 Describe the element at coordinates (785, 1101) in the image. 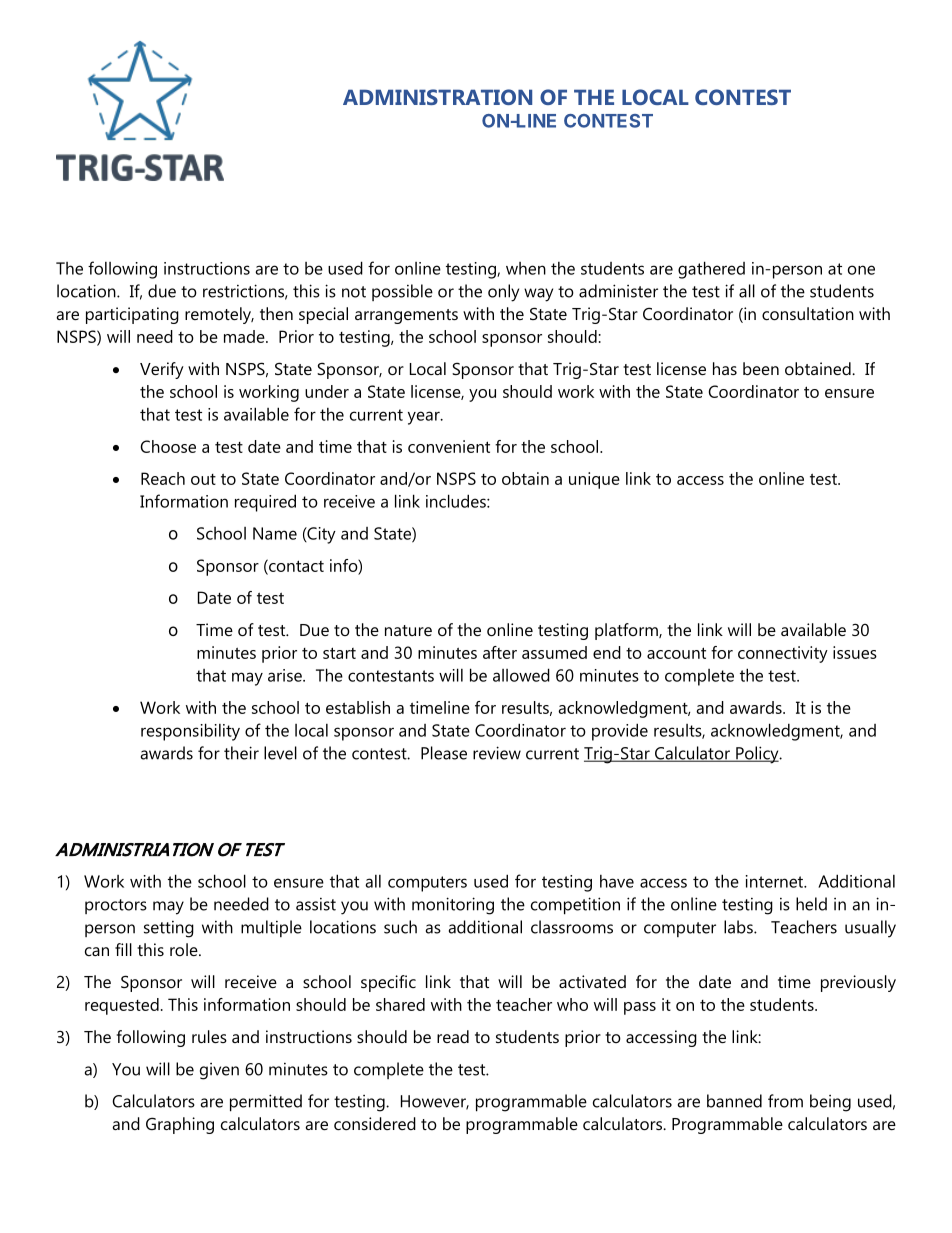

I see `from` at that location.
